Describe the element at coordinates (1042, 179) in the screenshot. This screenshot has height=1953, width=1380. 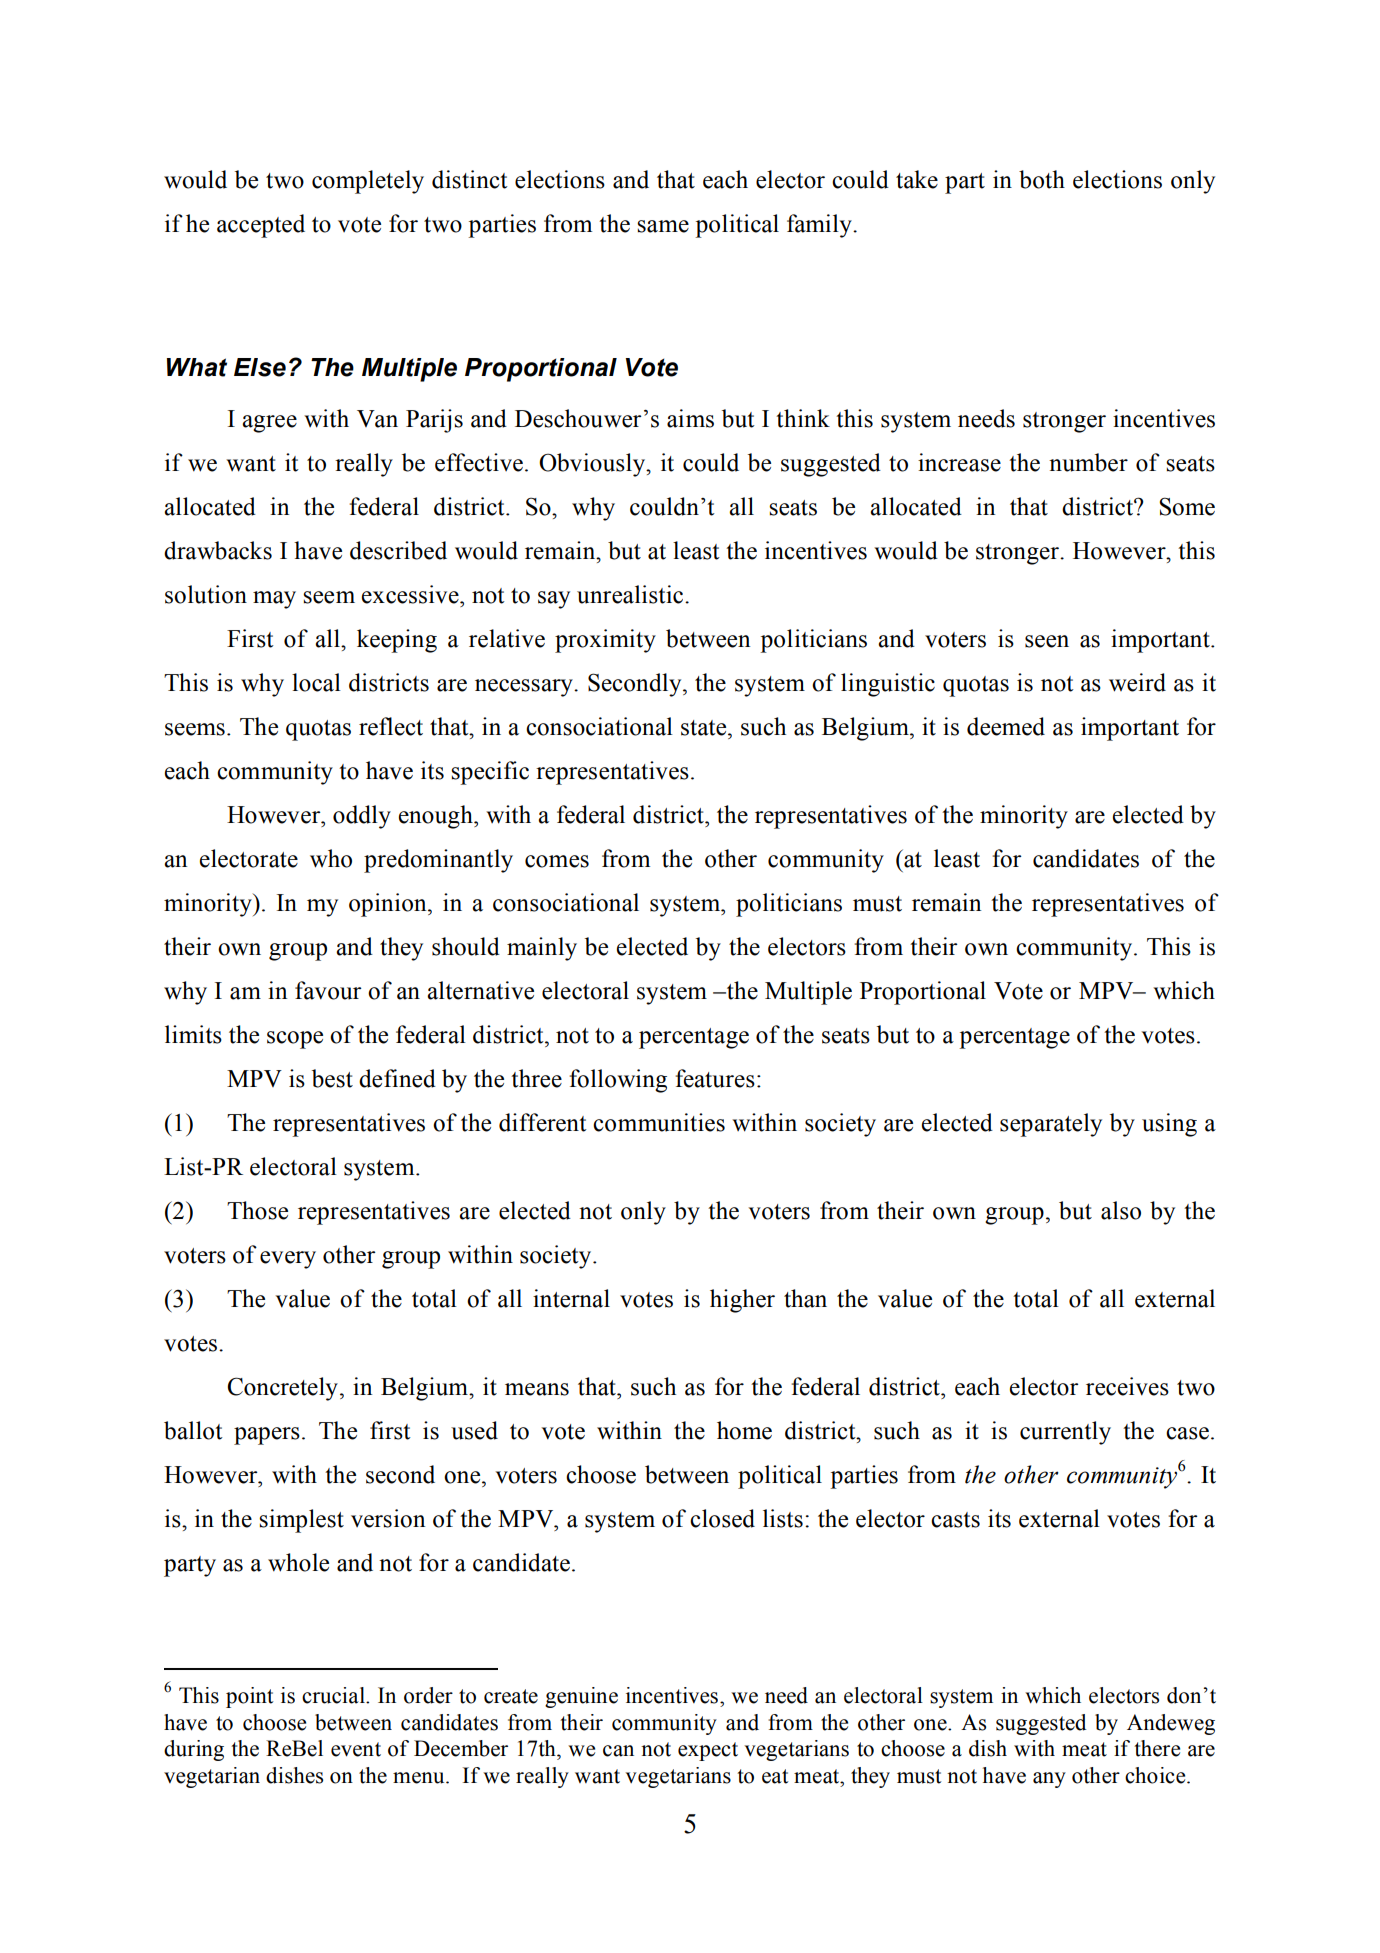
I see `both` at that location.
